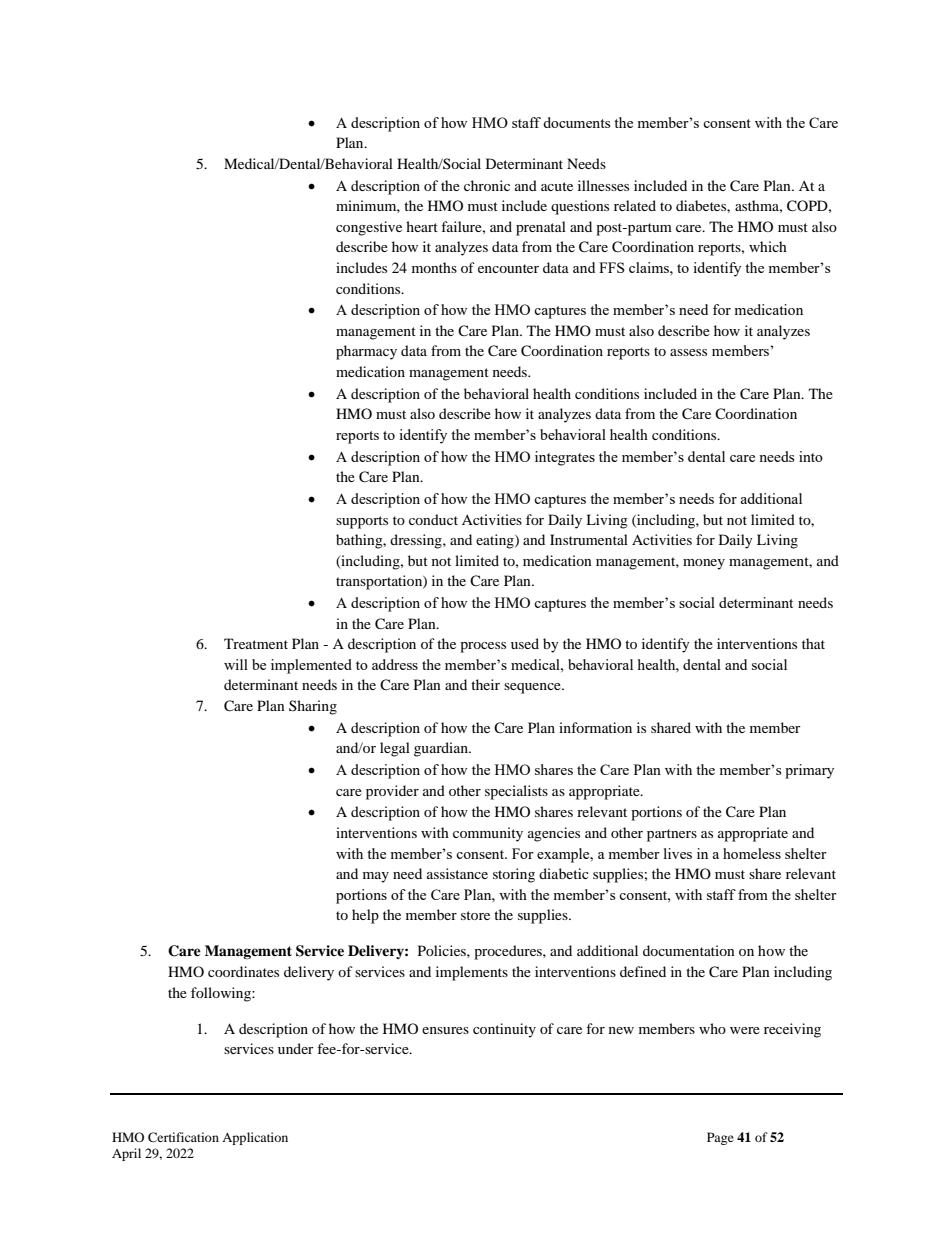 The height and width of the page is (1233, 952). I want to click on ensures, so click(445, 1030).
